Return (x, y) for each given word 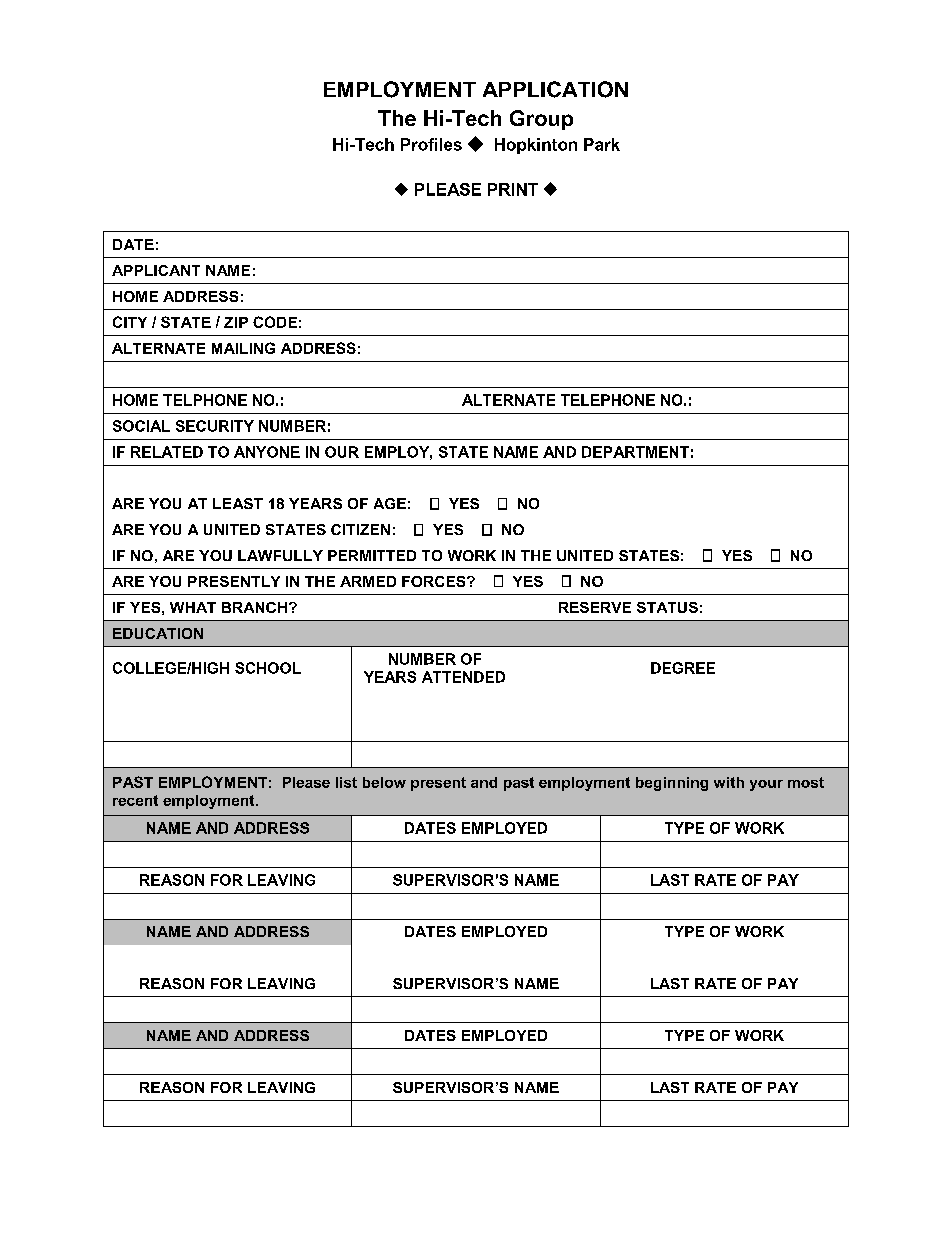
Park (602, 144)
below (384, 782)
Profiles (431, 144)
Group (541, 120)
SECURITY (215, 426)
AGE (390, 503)
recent (135, 800)
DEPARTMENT (635, 452)
